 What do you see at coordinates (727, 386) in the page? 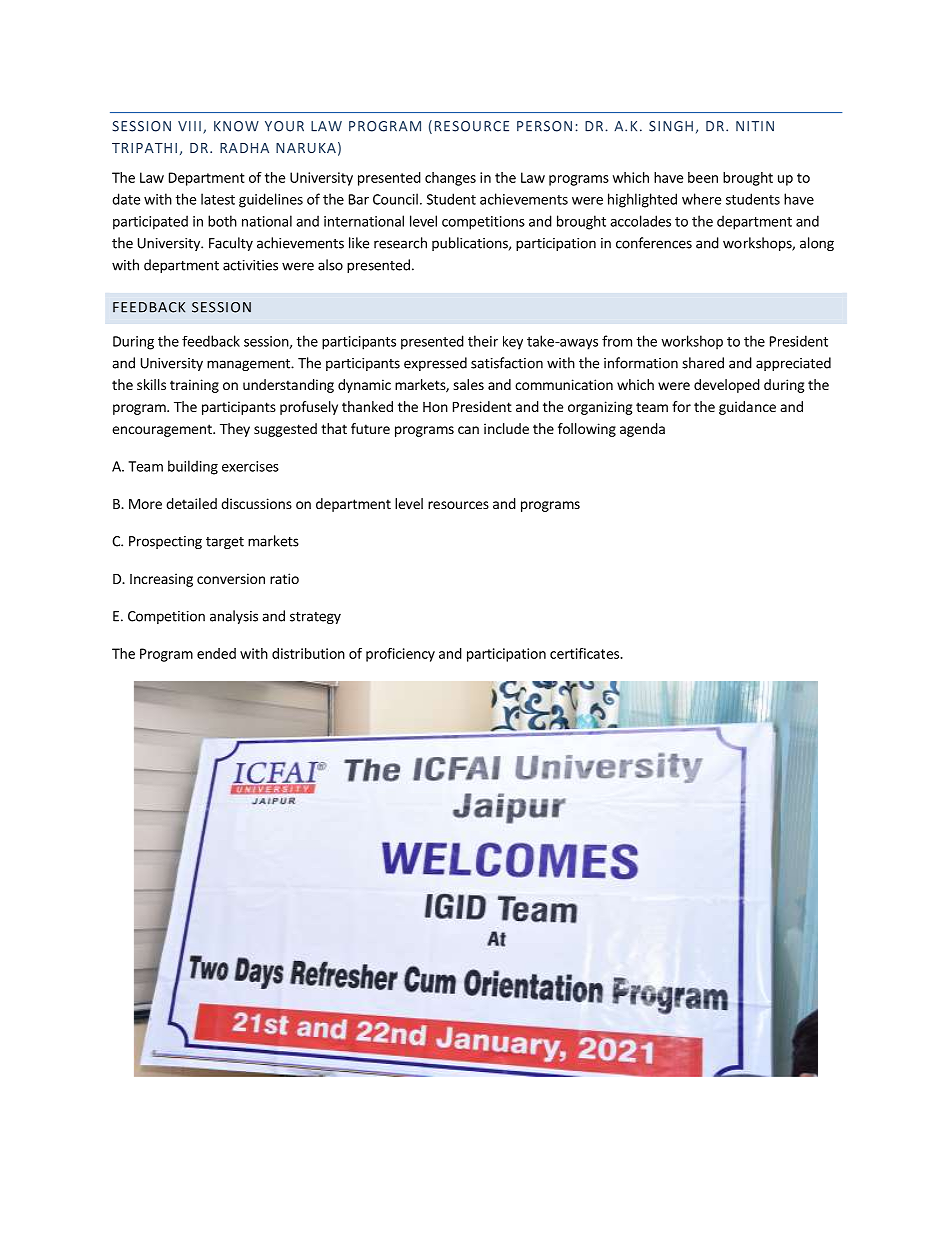
I see `developed` at bounding box center [727, 386].
